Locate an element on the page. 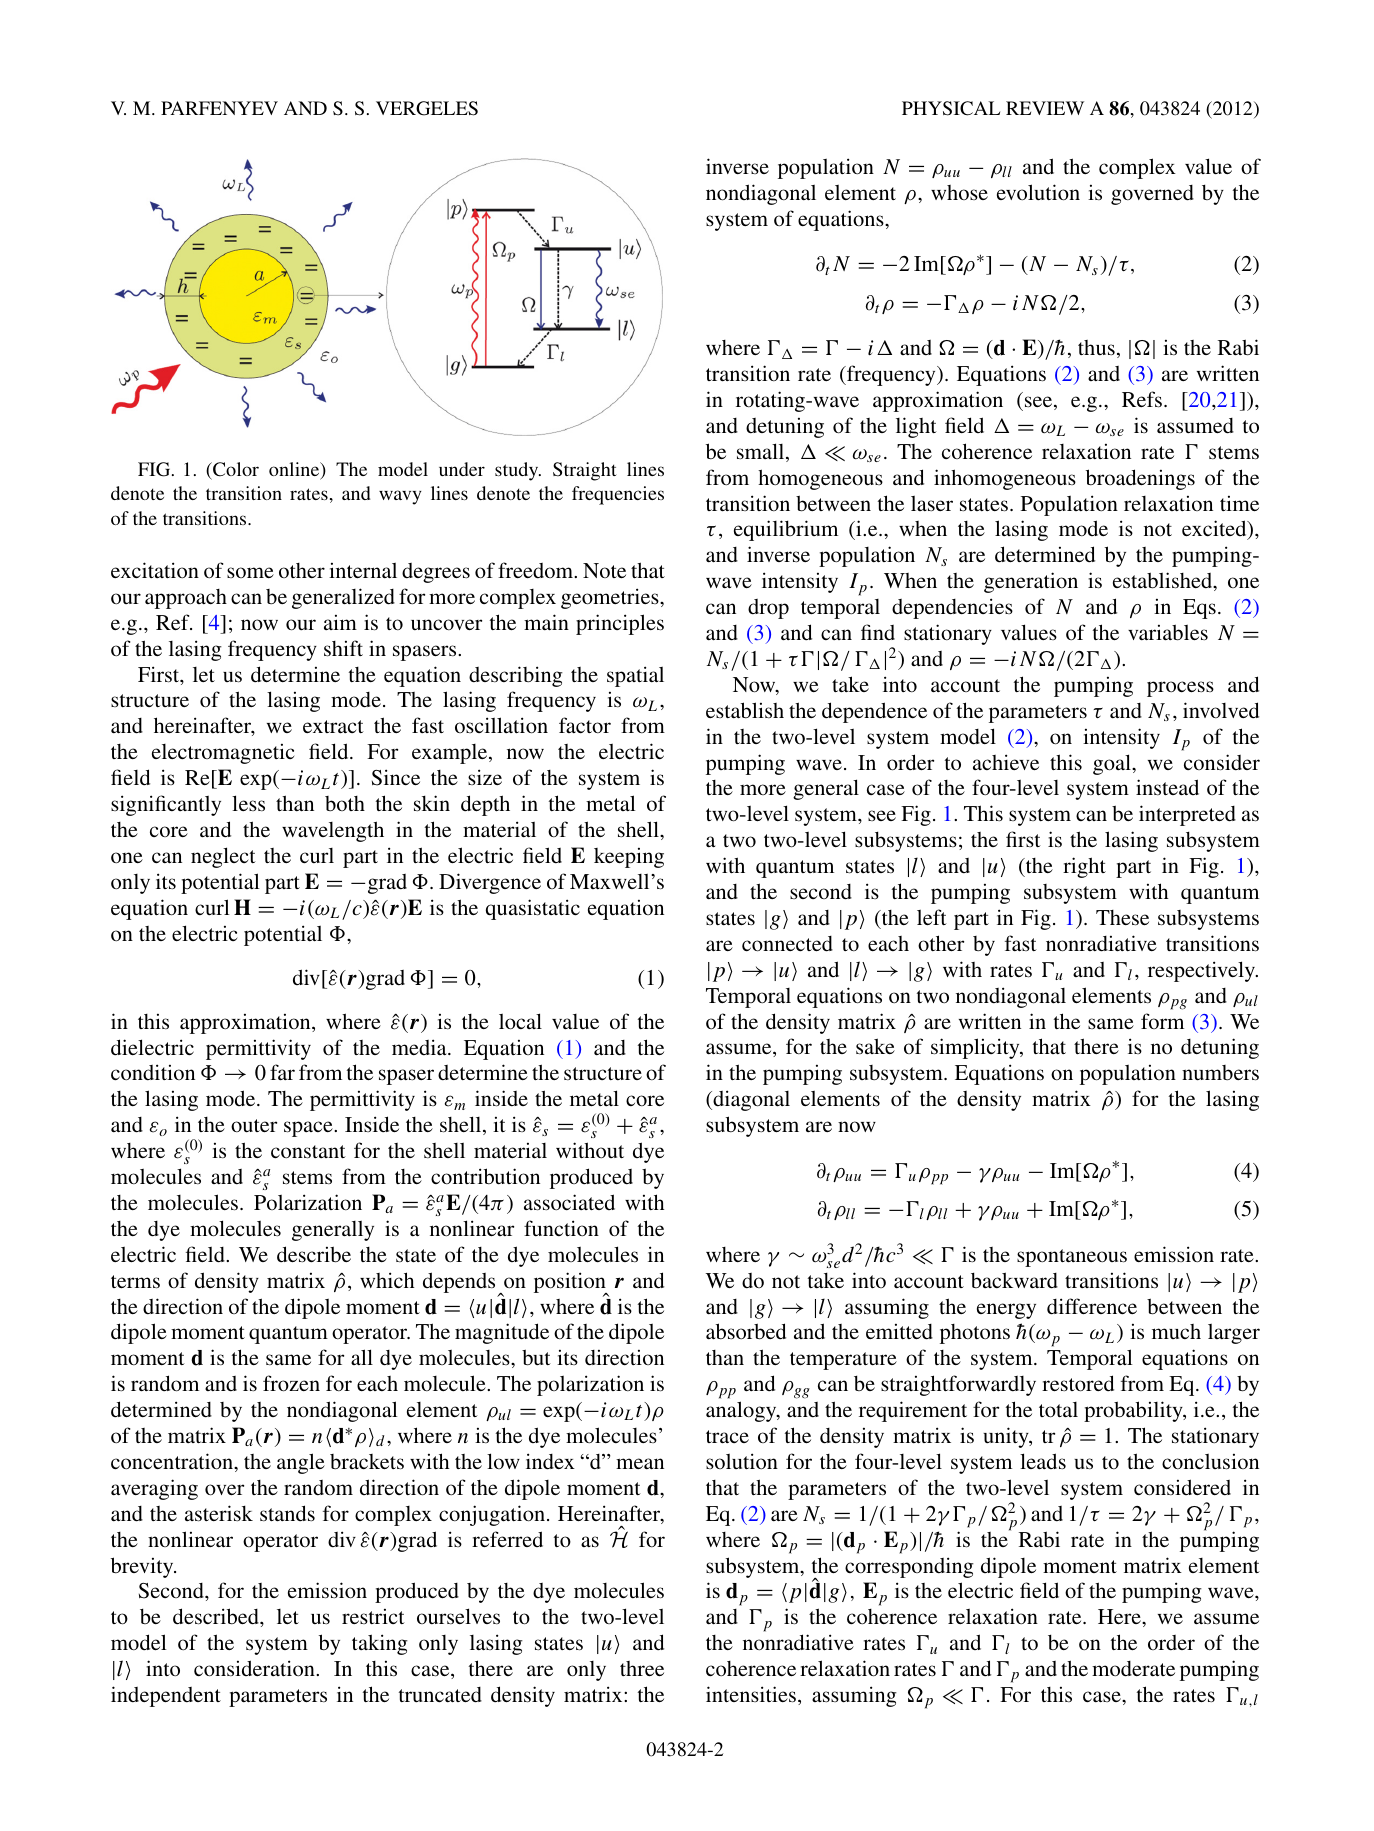 This image has width=1374, height=1831. keeping is located at coordinates (629, 858).
